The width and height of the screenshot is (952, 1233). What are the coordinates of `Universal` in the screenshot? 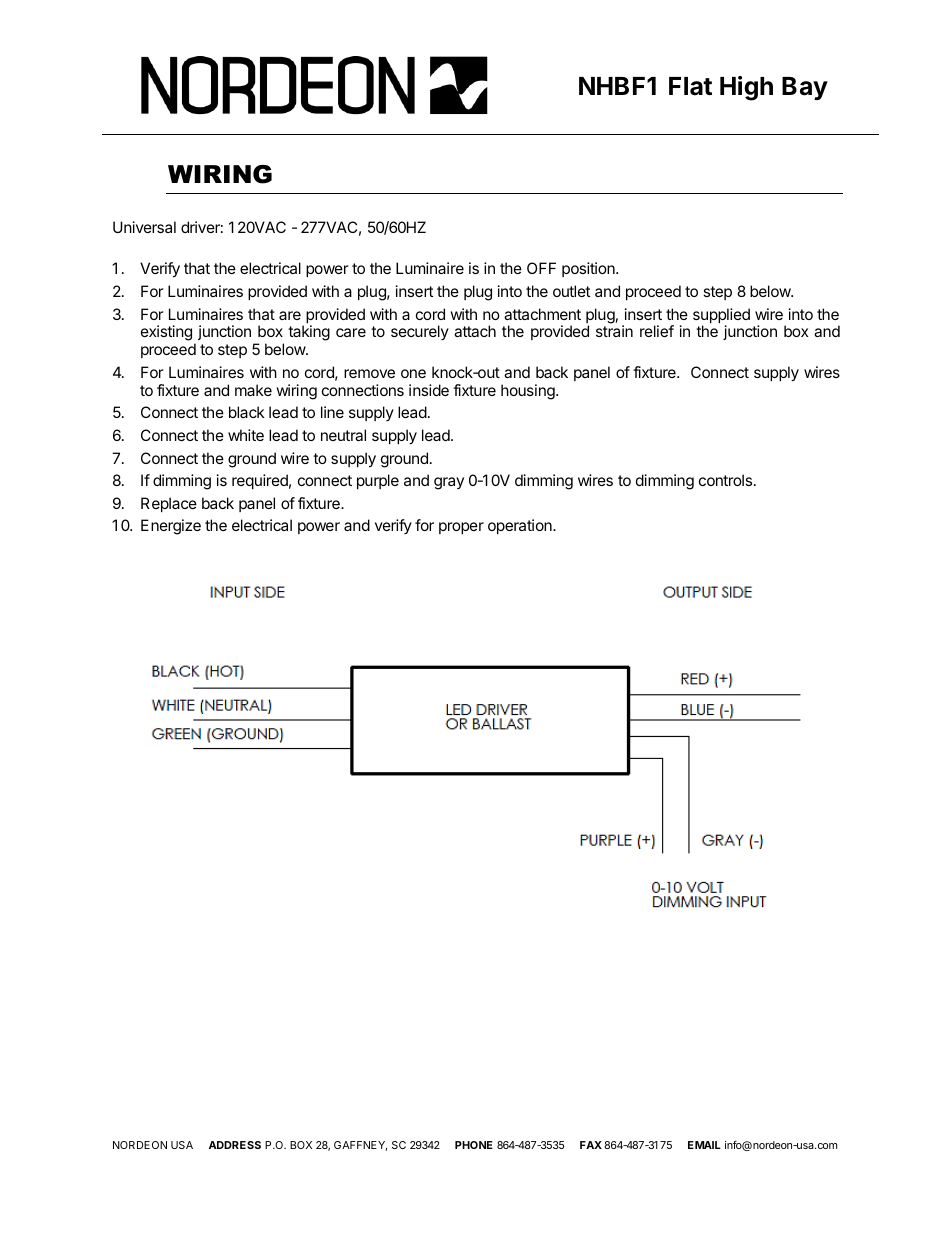 It's located at (144, 227).
